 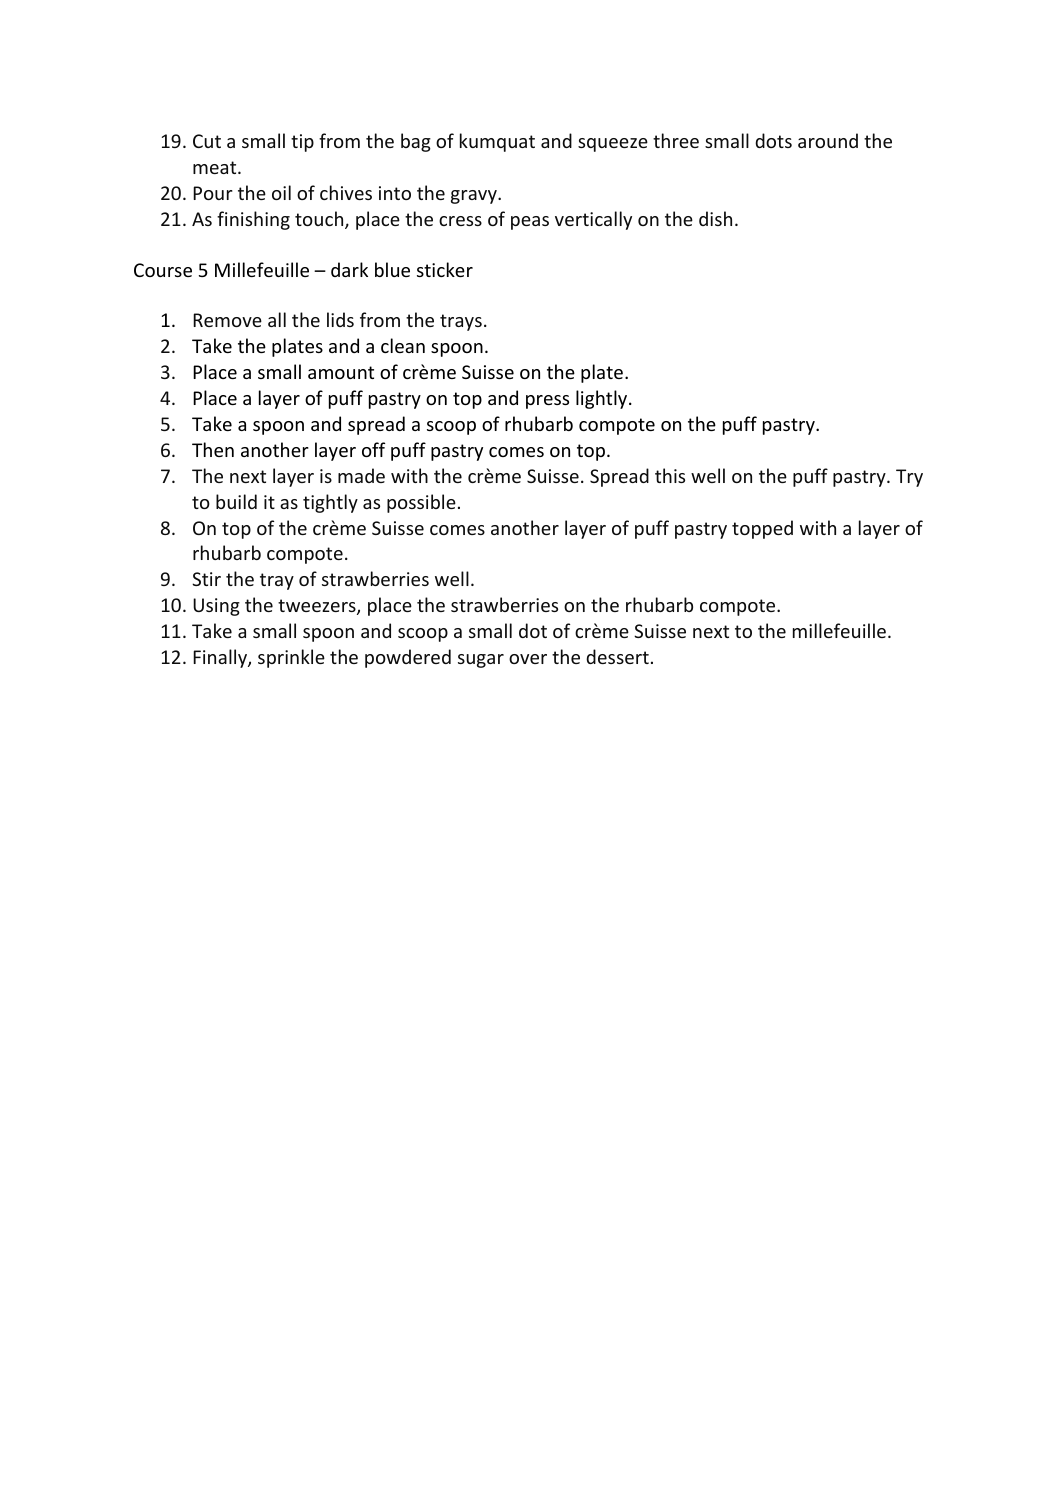 I want to click on press, so click(x=547, y=402).
